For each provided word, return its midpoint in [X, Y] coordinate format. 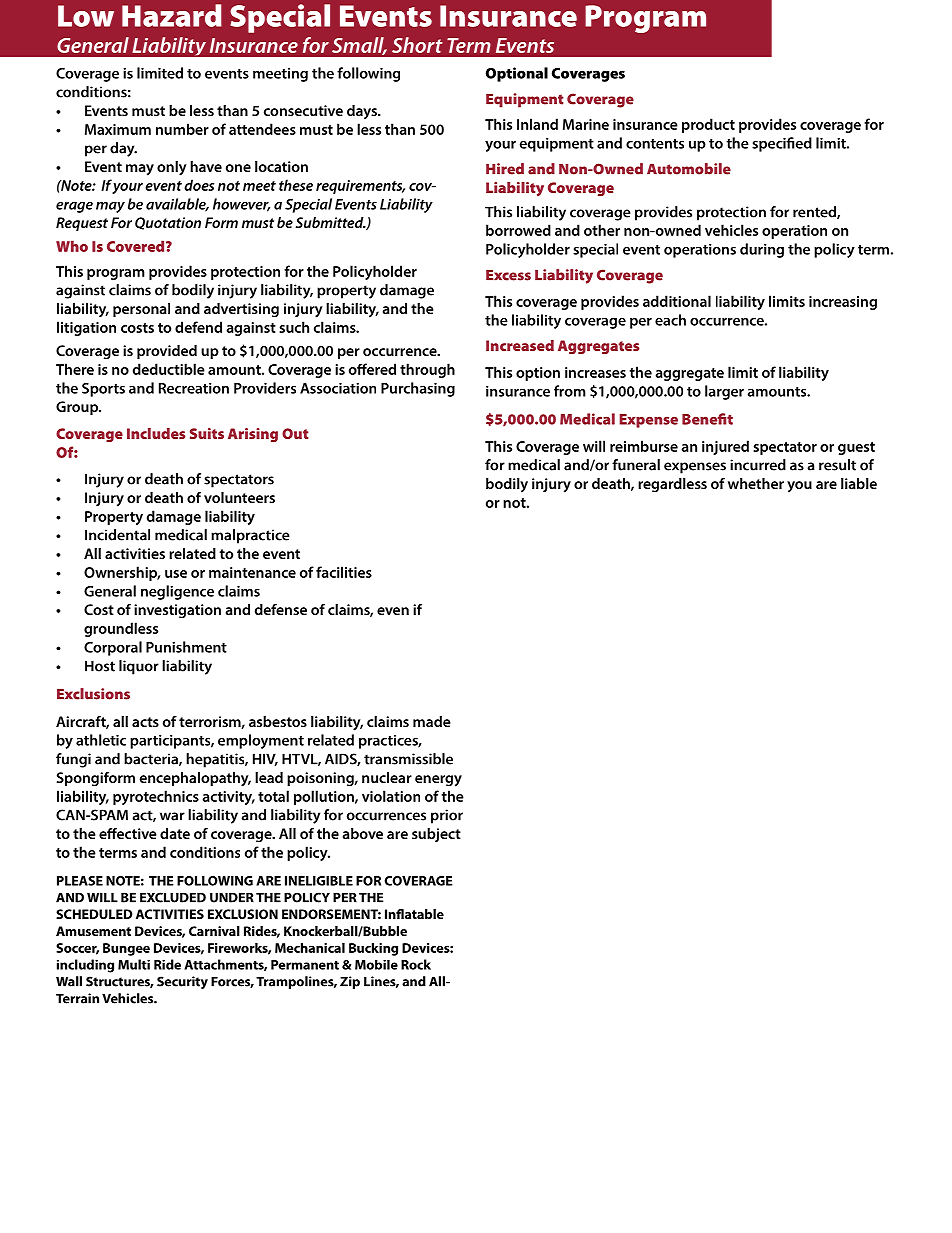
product [708, 125]
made [432, 721]
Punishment [186, 647]
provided [167, 352]
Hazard [172, 15]
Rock [416, 964]
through [427, 370]
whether [756, 483]
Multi [134, 964]
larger [724, 392]
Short [417, 45]
